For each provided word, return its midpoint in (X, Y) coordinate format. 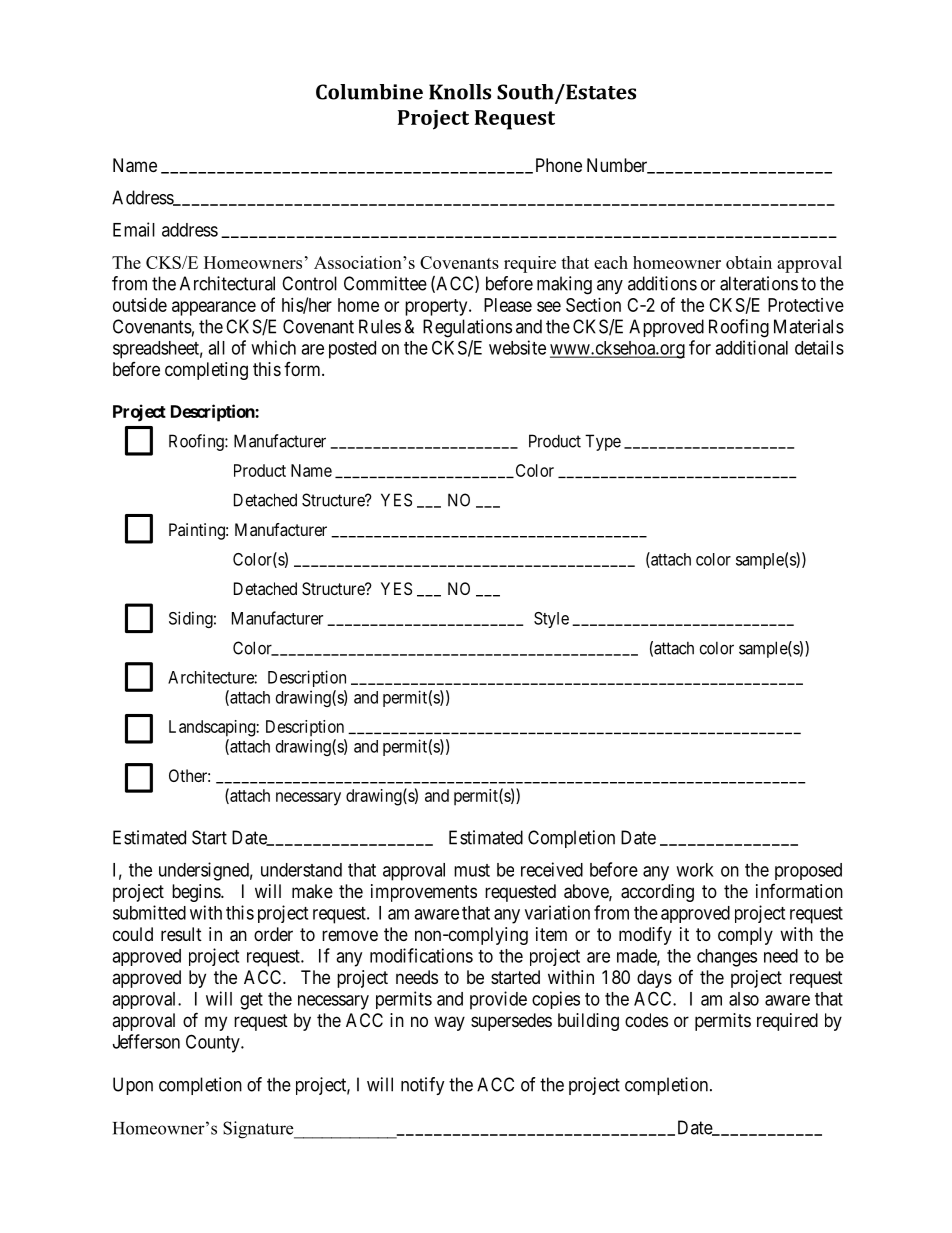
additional (751, 347)
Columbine (369, 92)
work (695, 870)
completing (206, 371)
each (611, 262)
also (744, 999)
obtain (749, 262)
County (214, 1043)
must (472, 870)
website (517, 347)
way (449, 1023)
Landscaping (213, 728)
